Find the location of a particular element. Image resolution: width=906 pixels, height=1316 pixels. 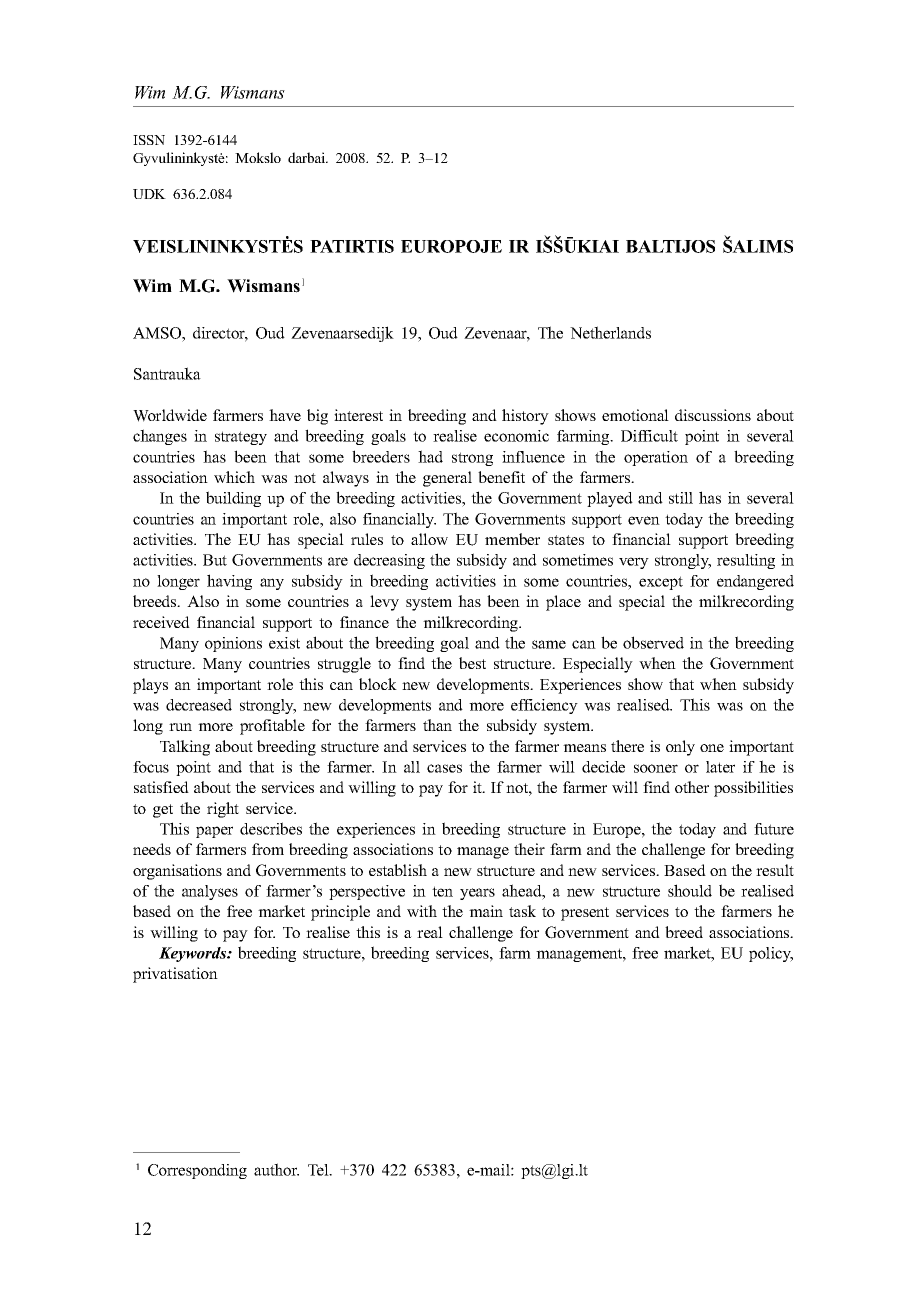

Corresponding is located at coordinates (197, 1171).
